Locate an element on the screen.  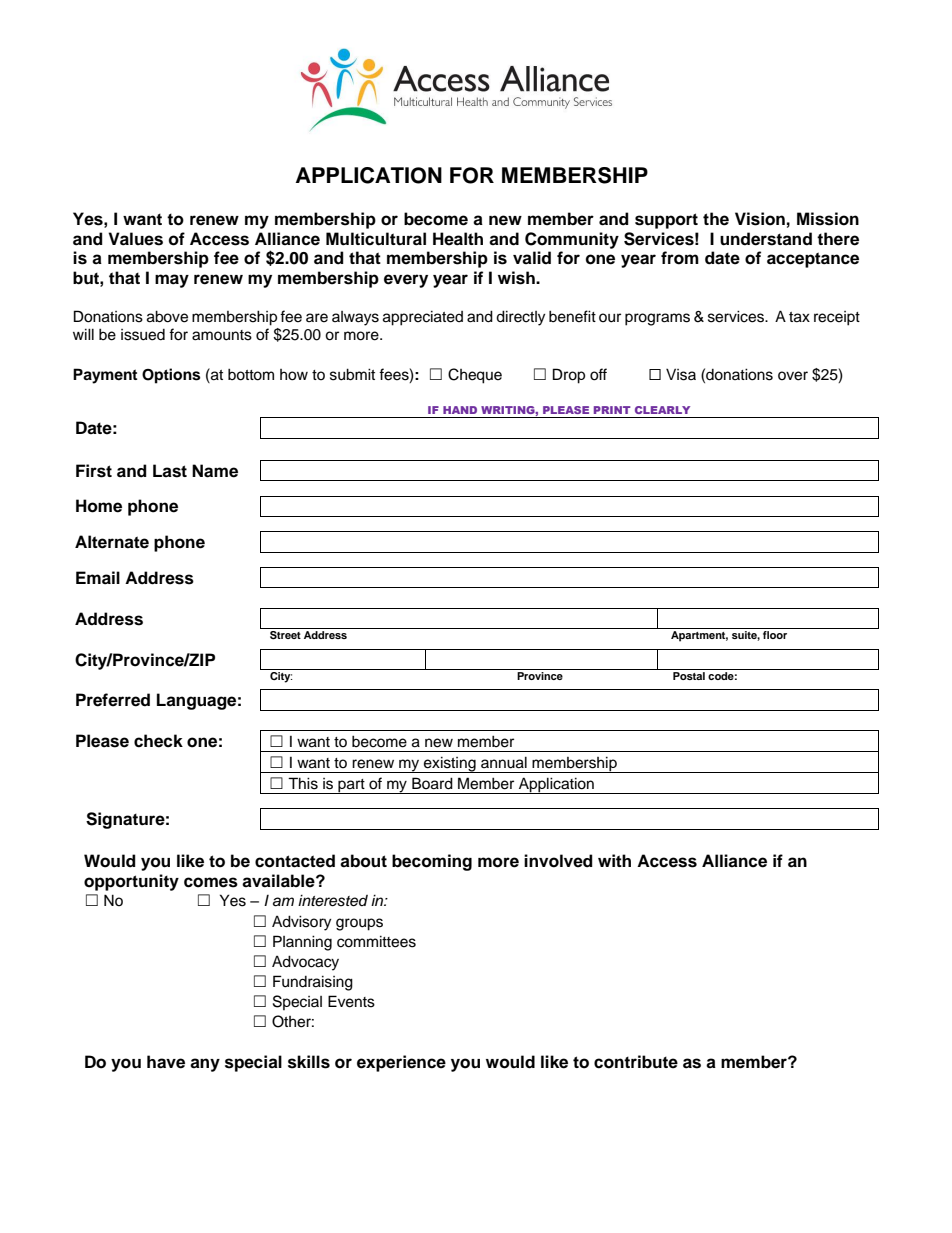
have is located at coordinates (166, 1062).
